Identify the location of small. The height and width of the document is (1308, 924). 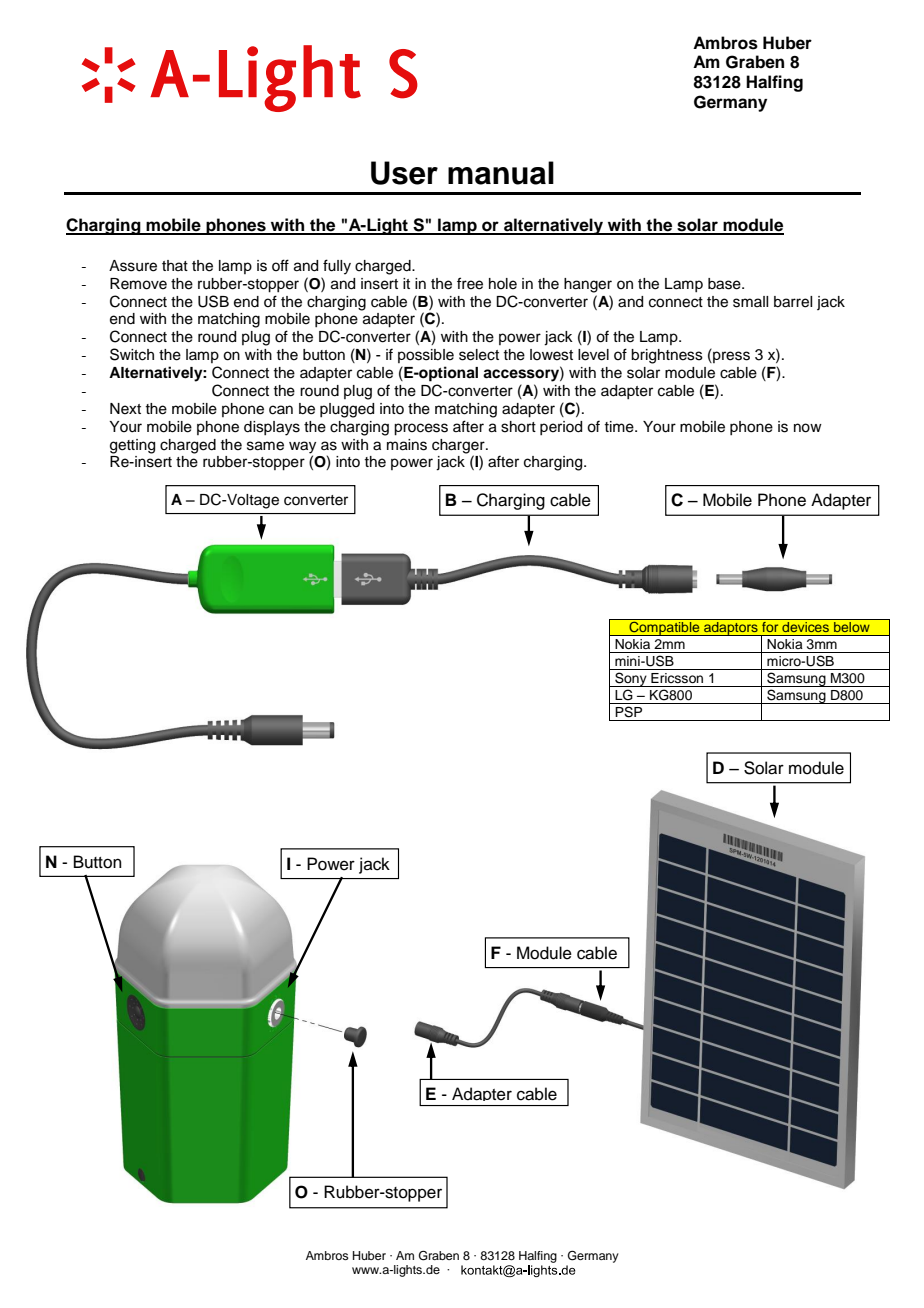
(750, 302).
